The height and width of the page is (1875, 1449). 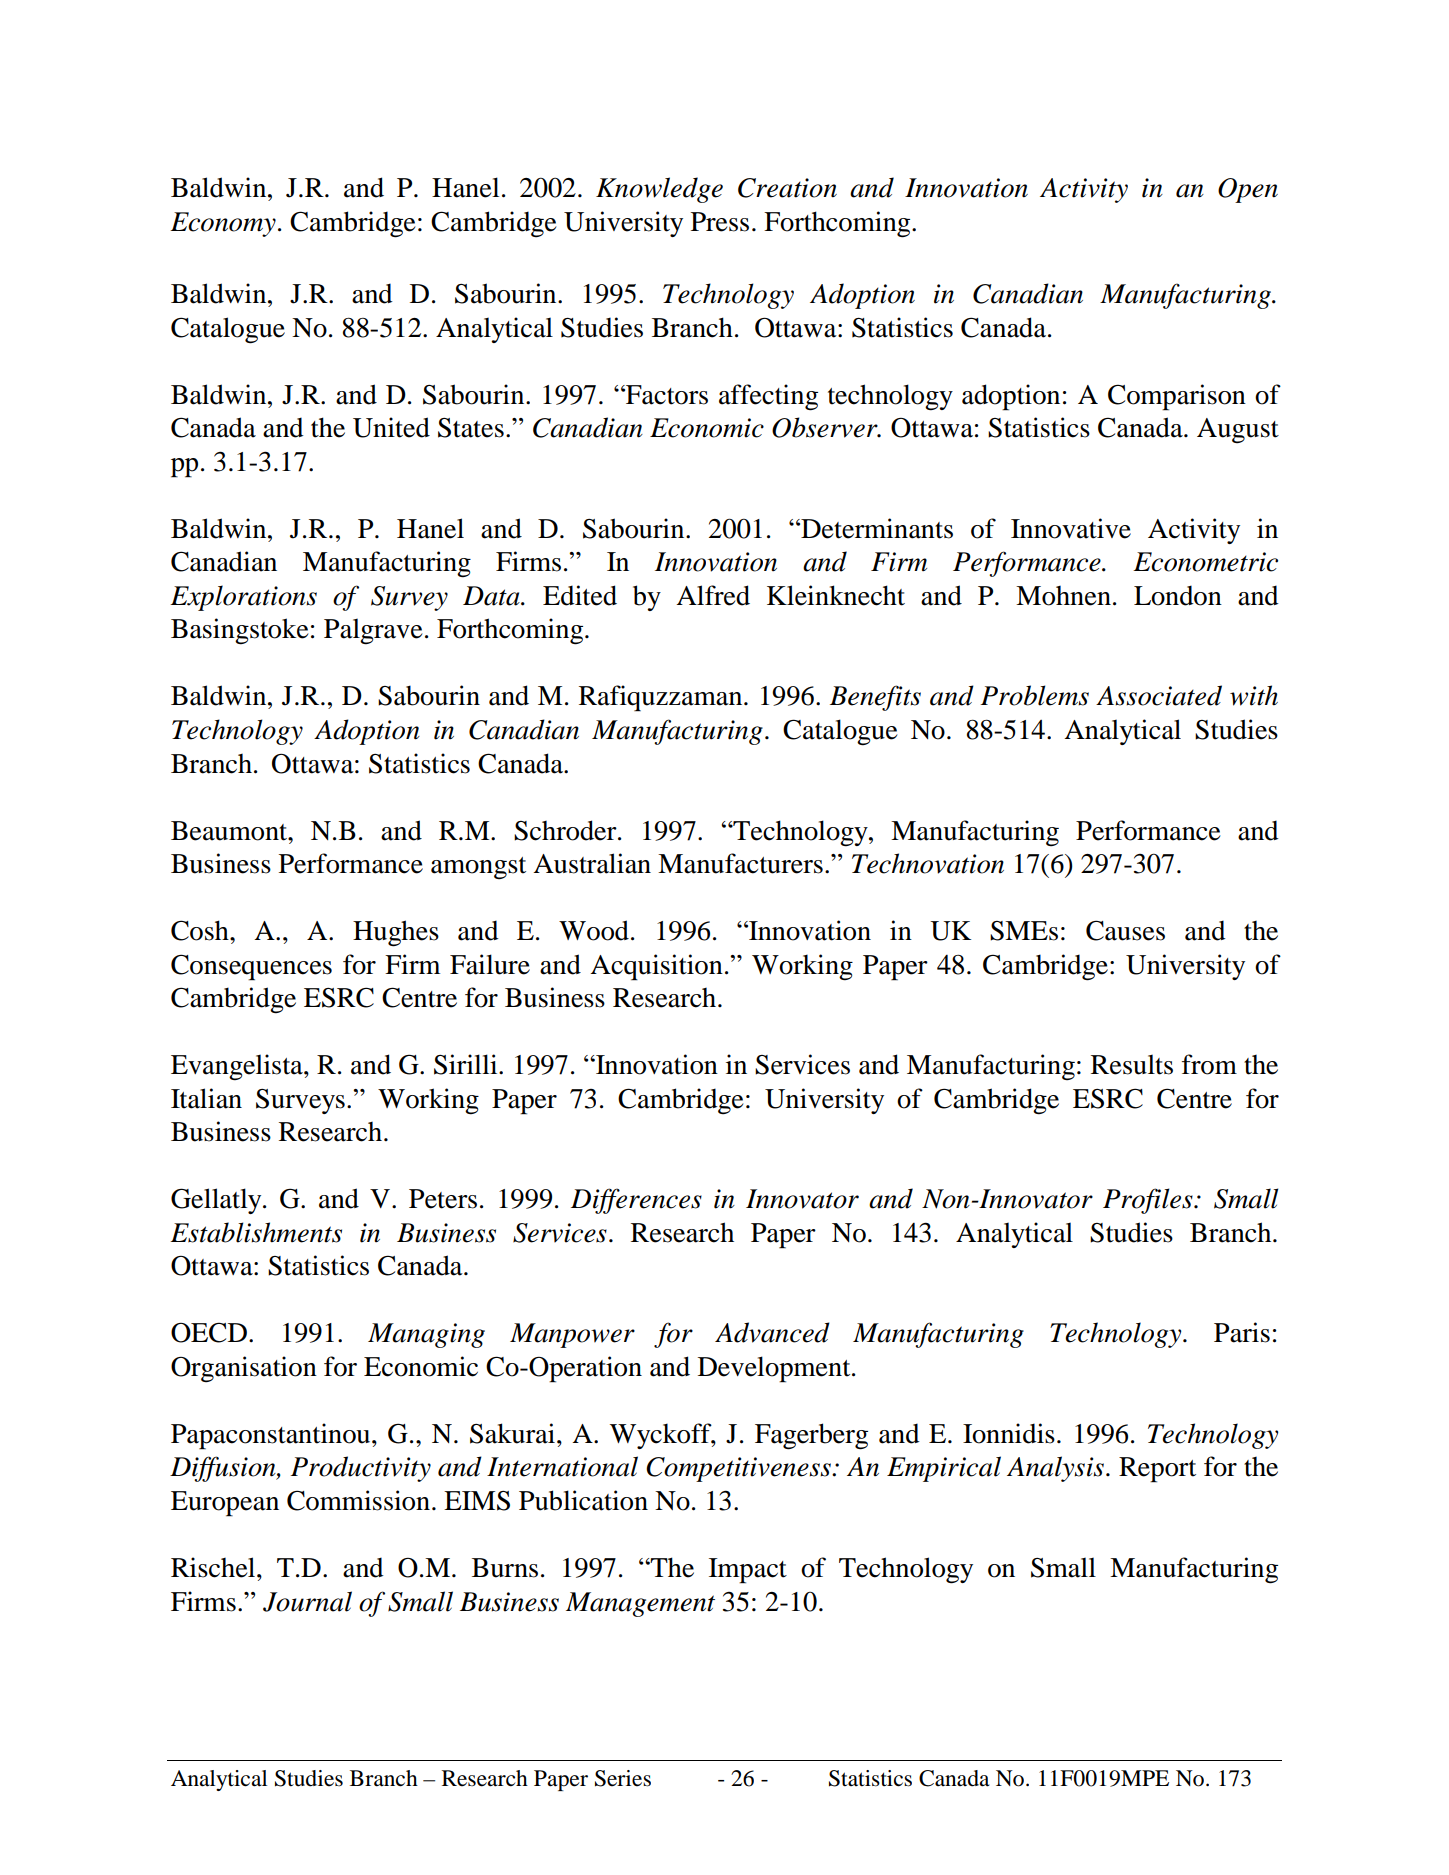 I want to click on Consequences, so click(x=251, y=967).
